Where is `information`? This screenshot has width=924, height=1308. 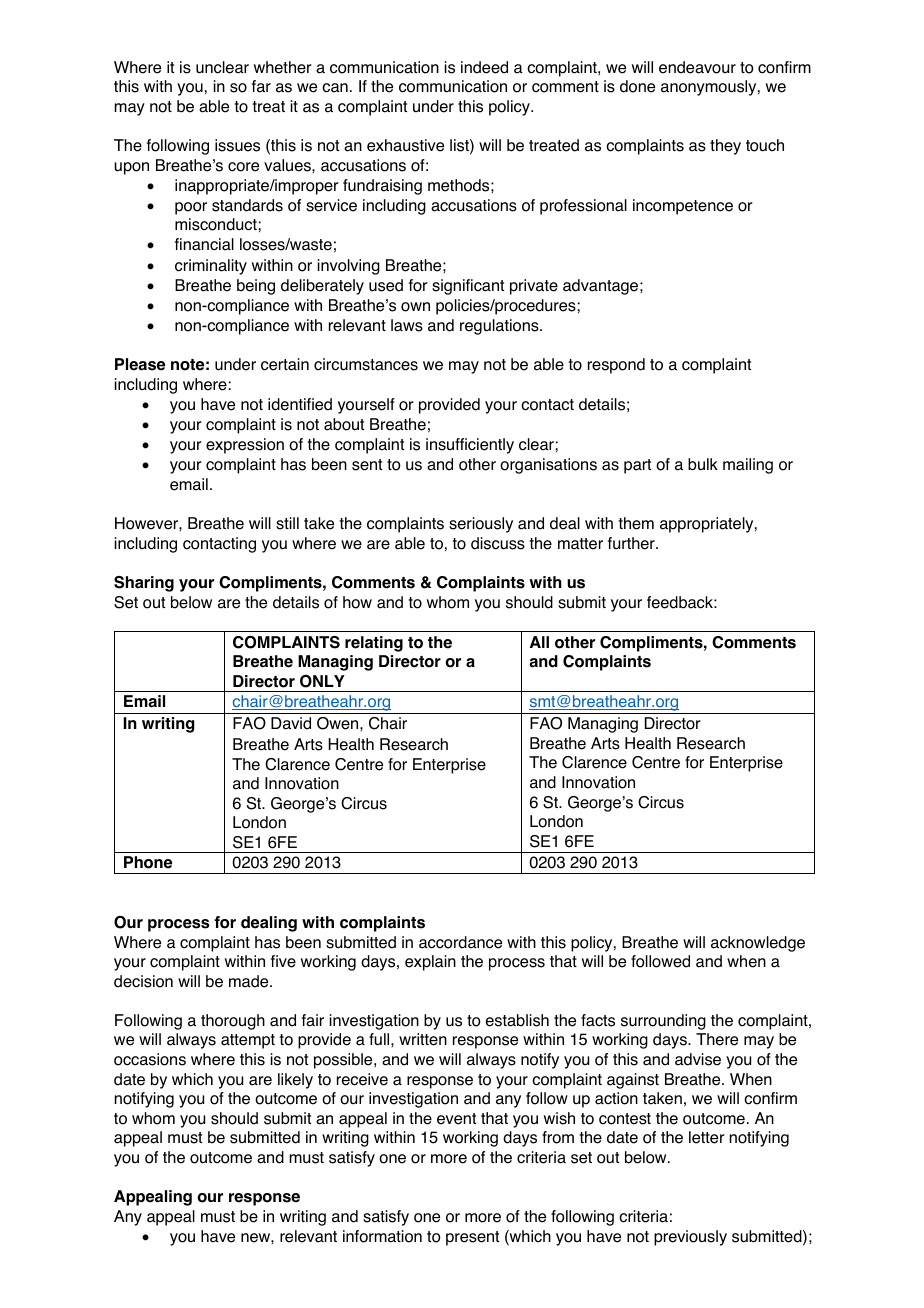 information is located at coordinates (382, 1236).
